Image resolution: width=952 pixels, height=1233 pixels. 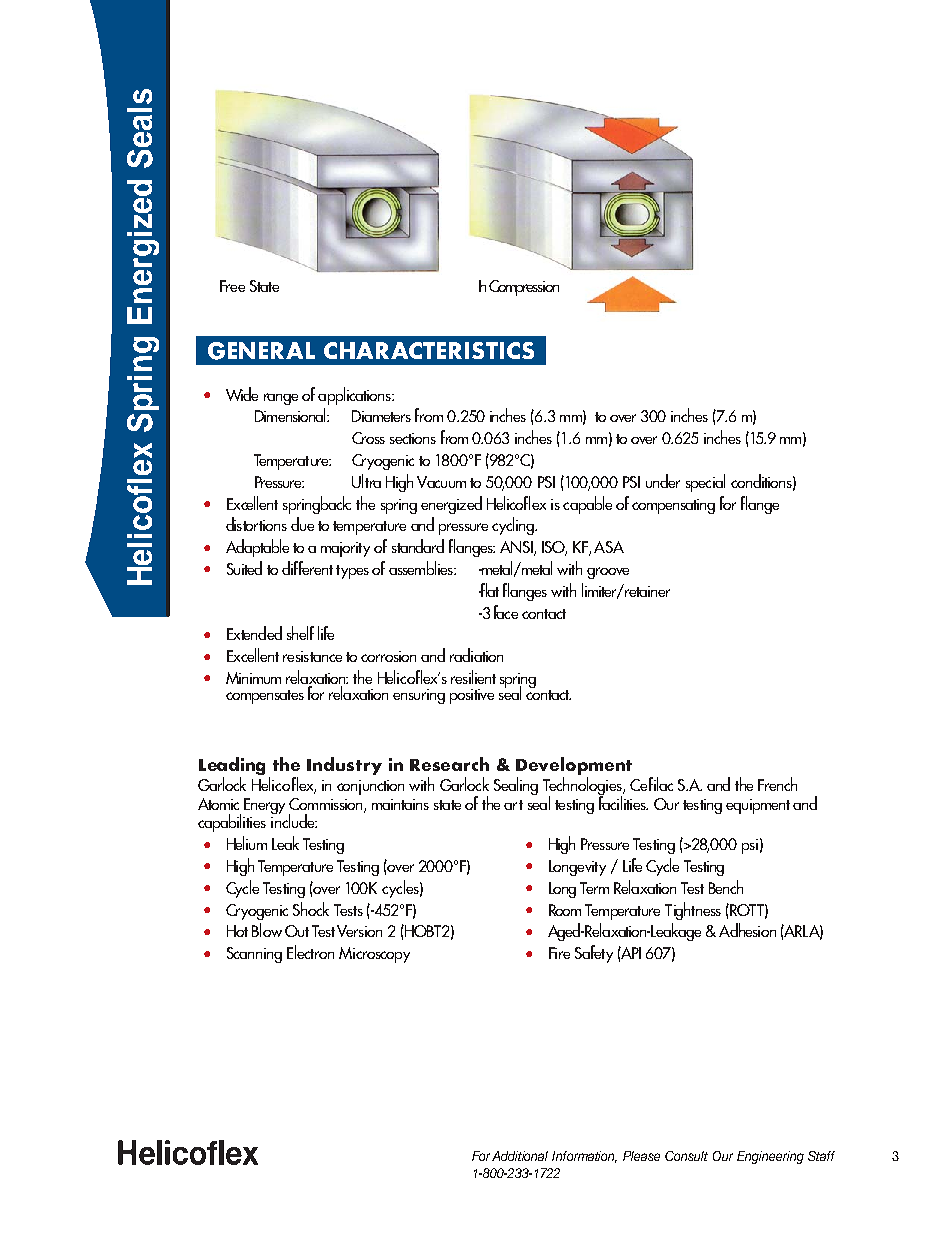 I want to click on special, so click(x=705, y=483).
